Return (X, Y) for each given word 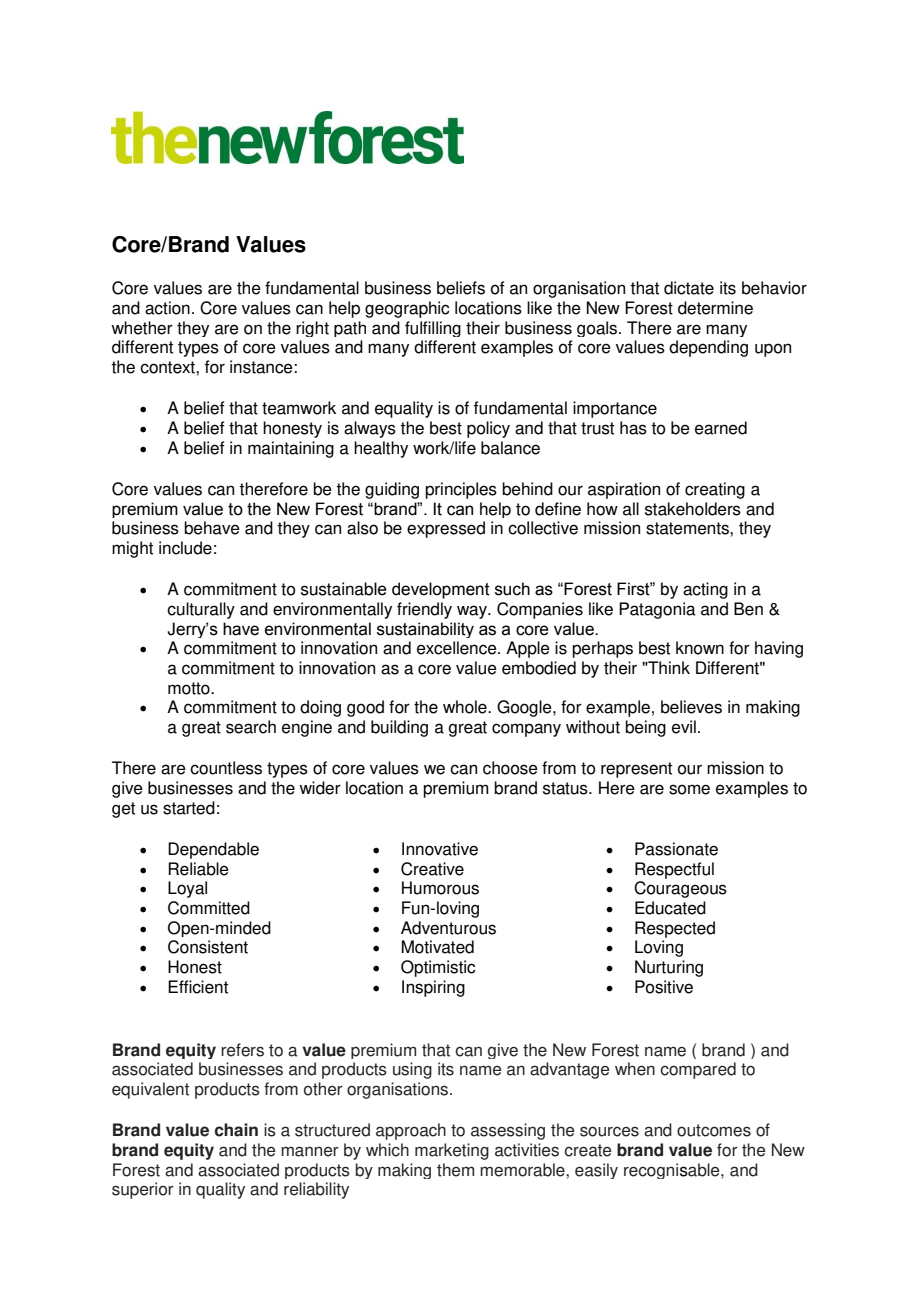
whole (466, 707)
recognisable (673, 1171)
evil (684, 727)
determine (715, 308)
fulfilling (433, 329)
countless (226, 768)
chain (236, 1130)
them (455, 1170)
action (167, 308)
